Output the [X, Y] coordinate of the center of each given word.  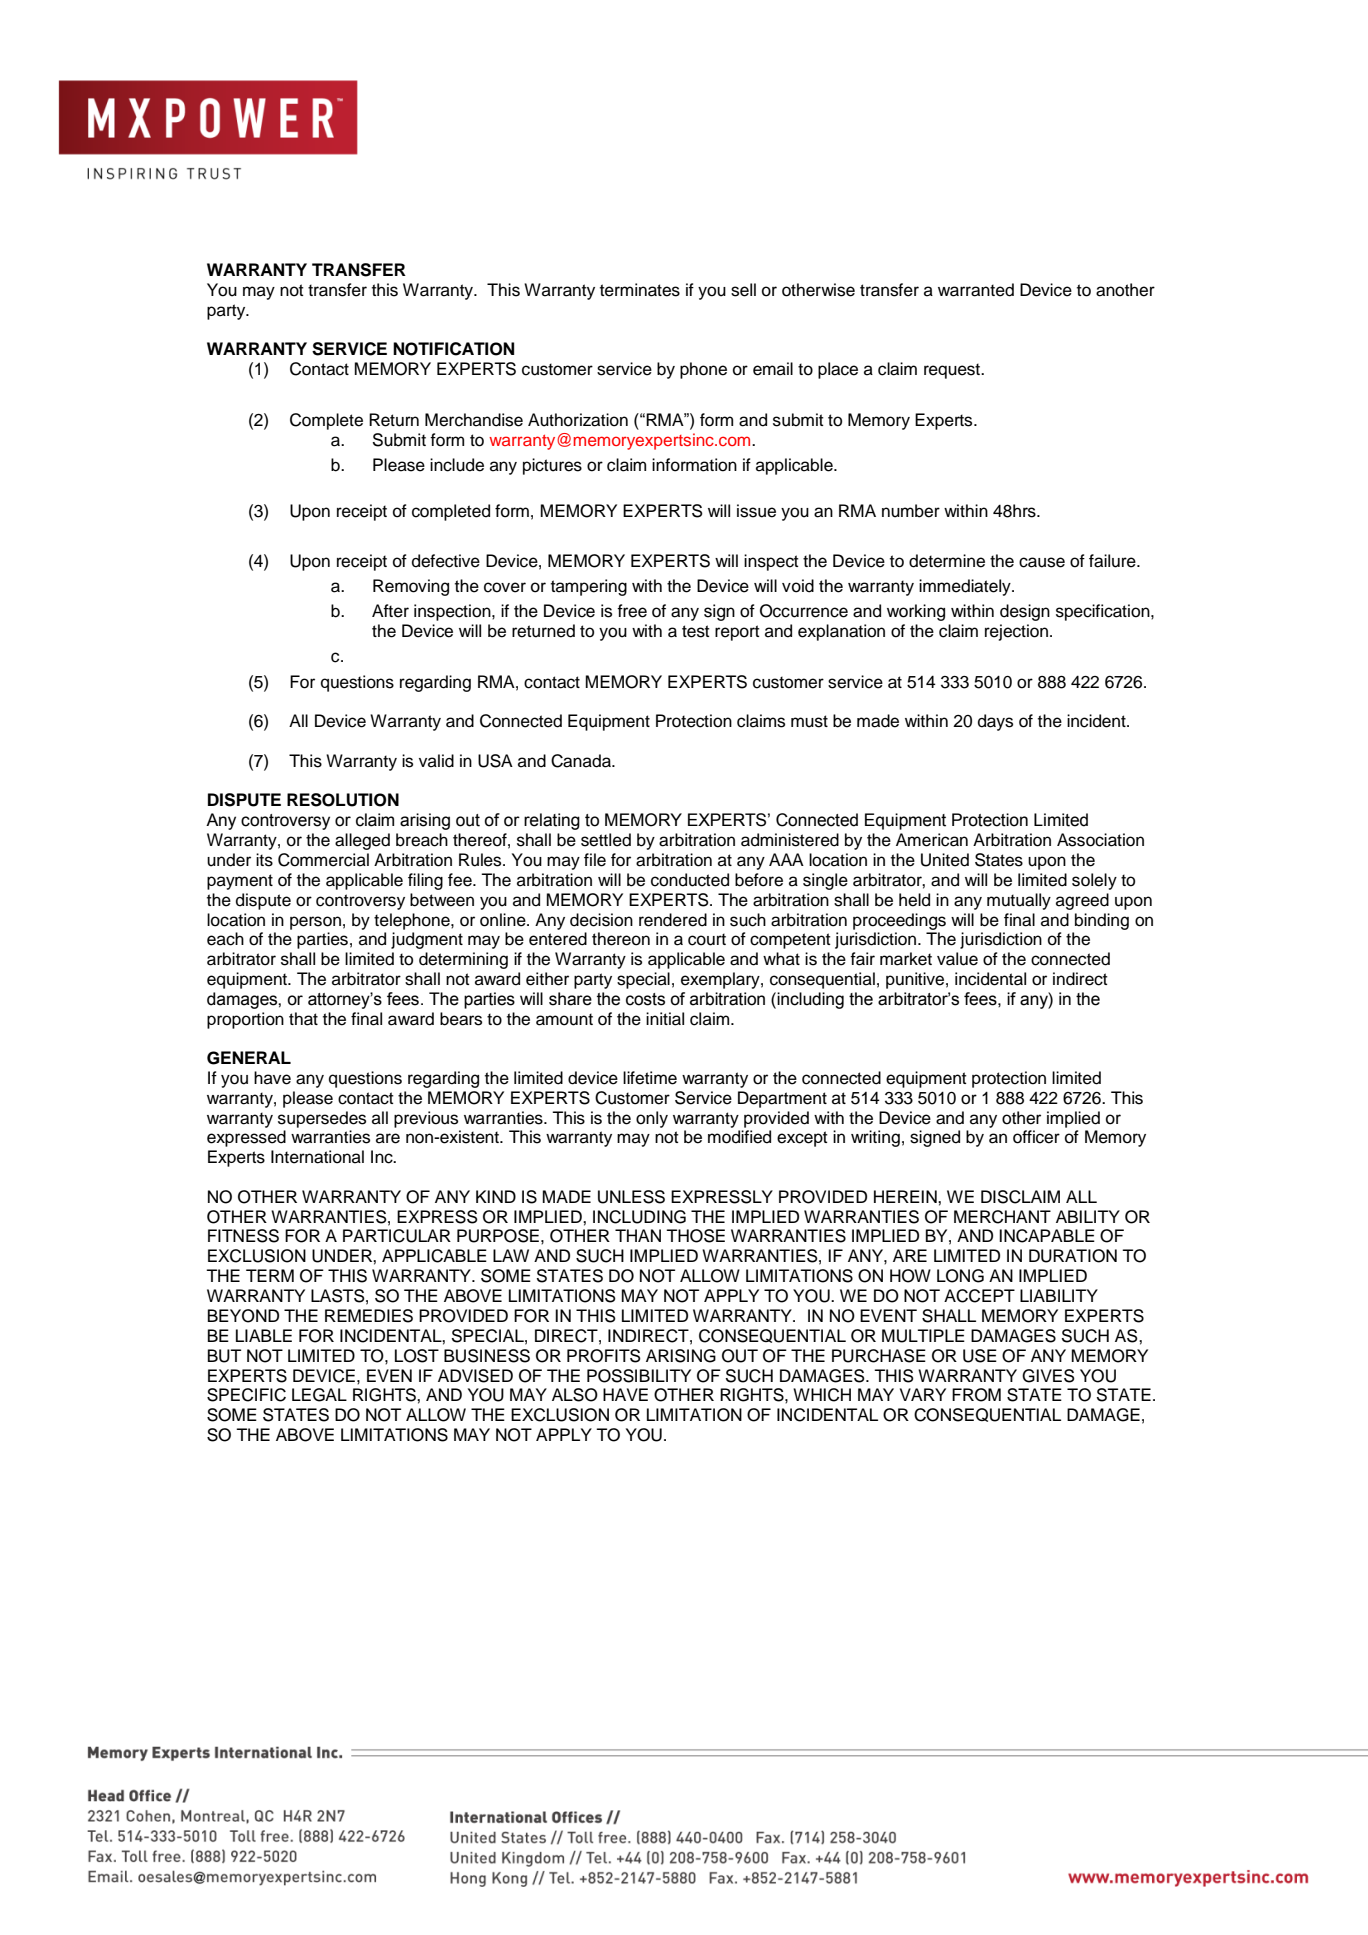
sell [743, 290]
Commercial [323, 860]
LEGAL [319, 1395]
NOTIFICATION [453, 349]
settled [606, 840]
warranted [976, 290]
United [945, 860]
